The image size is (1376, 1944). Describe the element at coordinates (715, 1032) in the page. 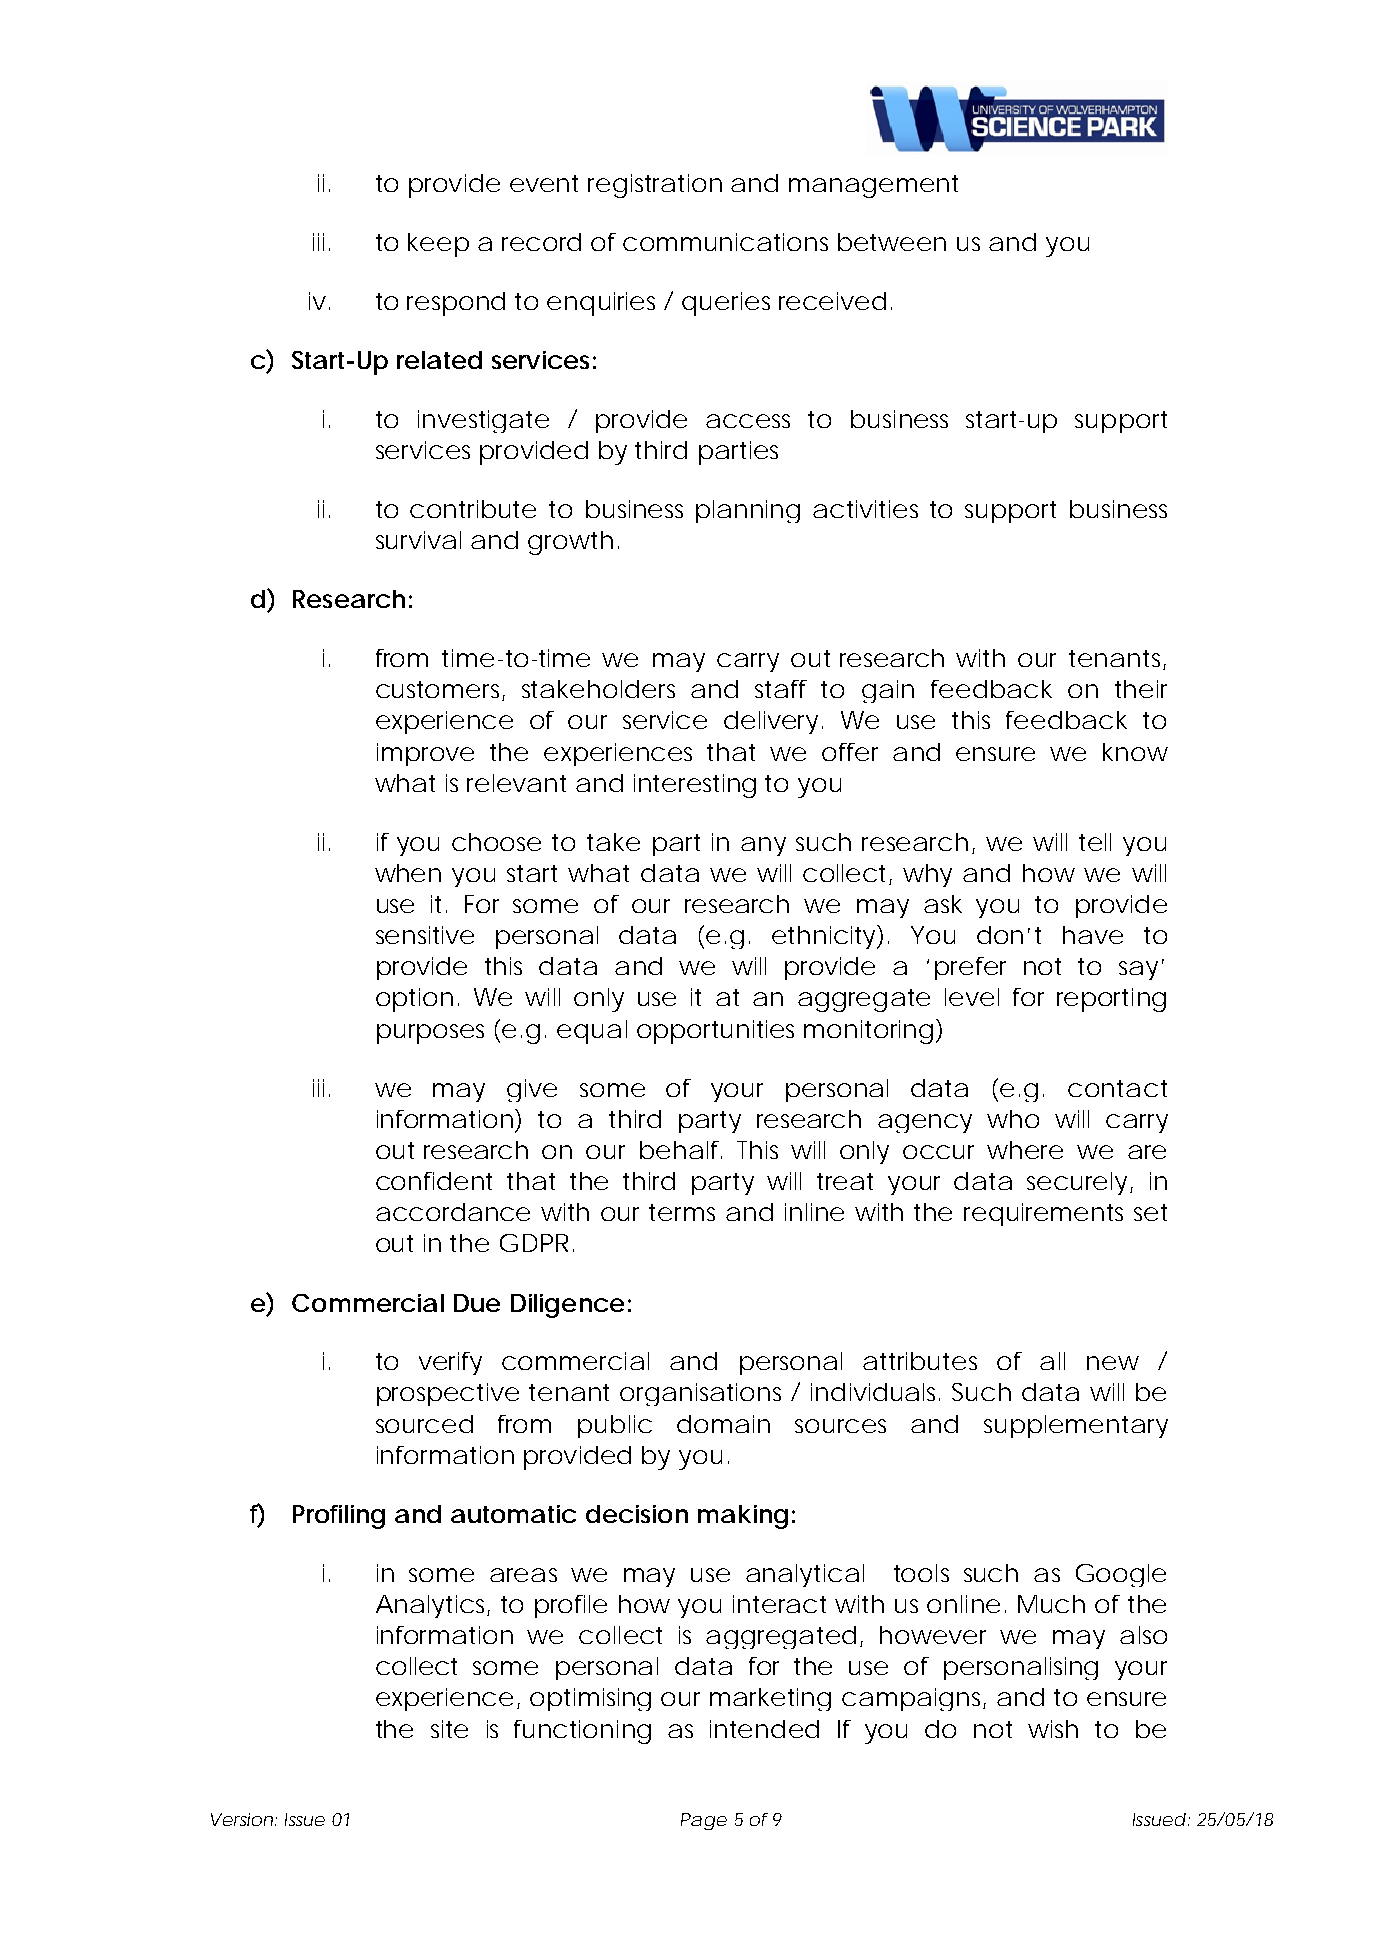

I see `opportunities` at that location.
